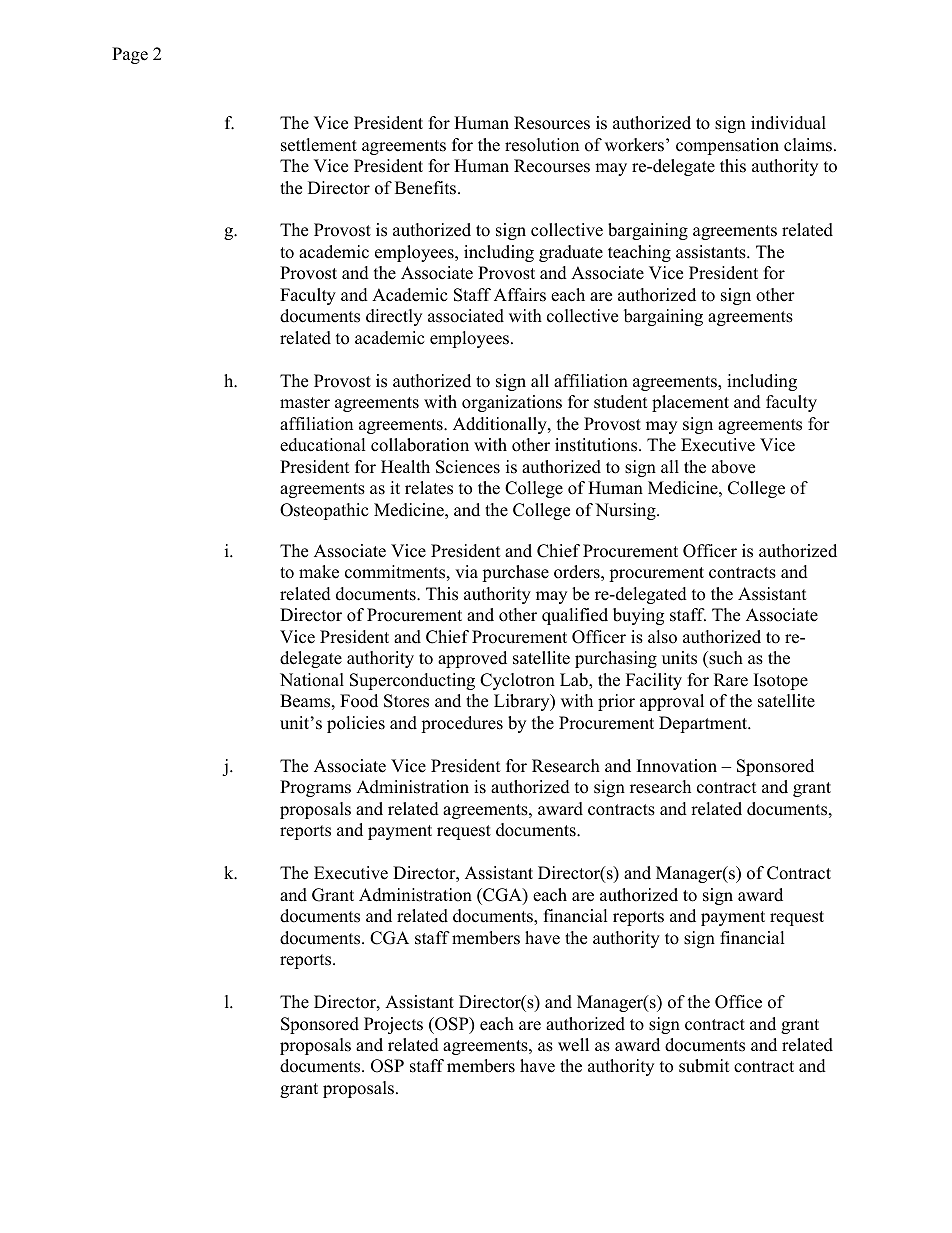  Describe the element at coordinates (393, 1025) in the document. I see `Projects` at that location.
